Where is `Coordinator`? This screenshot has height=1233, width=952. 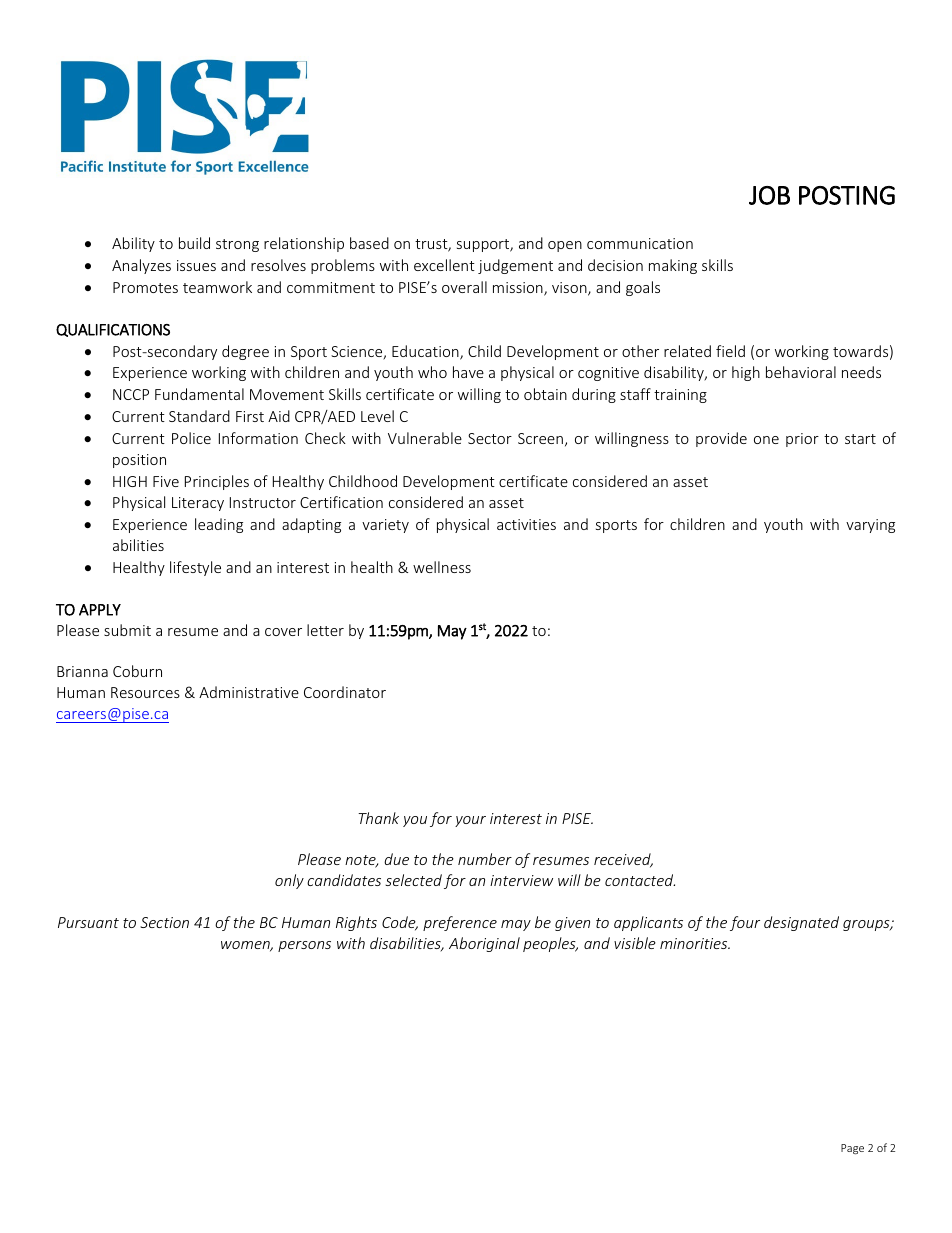
Coordinator is located at coordinates (345, 692).
